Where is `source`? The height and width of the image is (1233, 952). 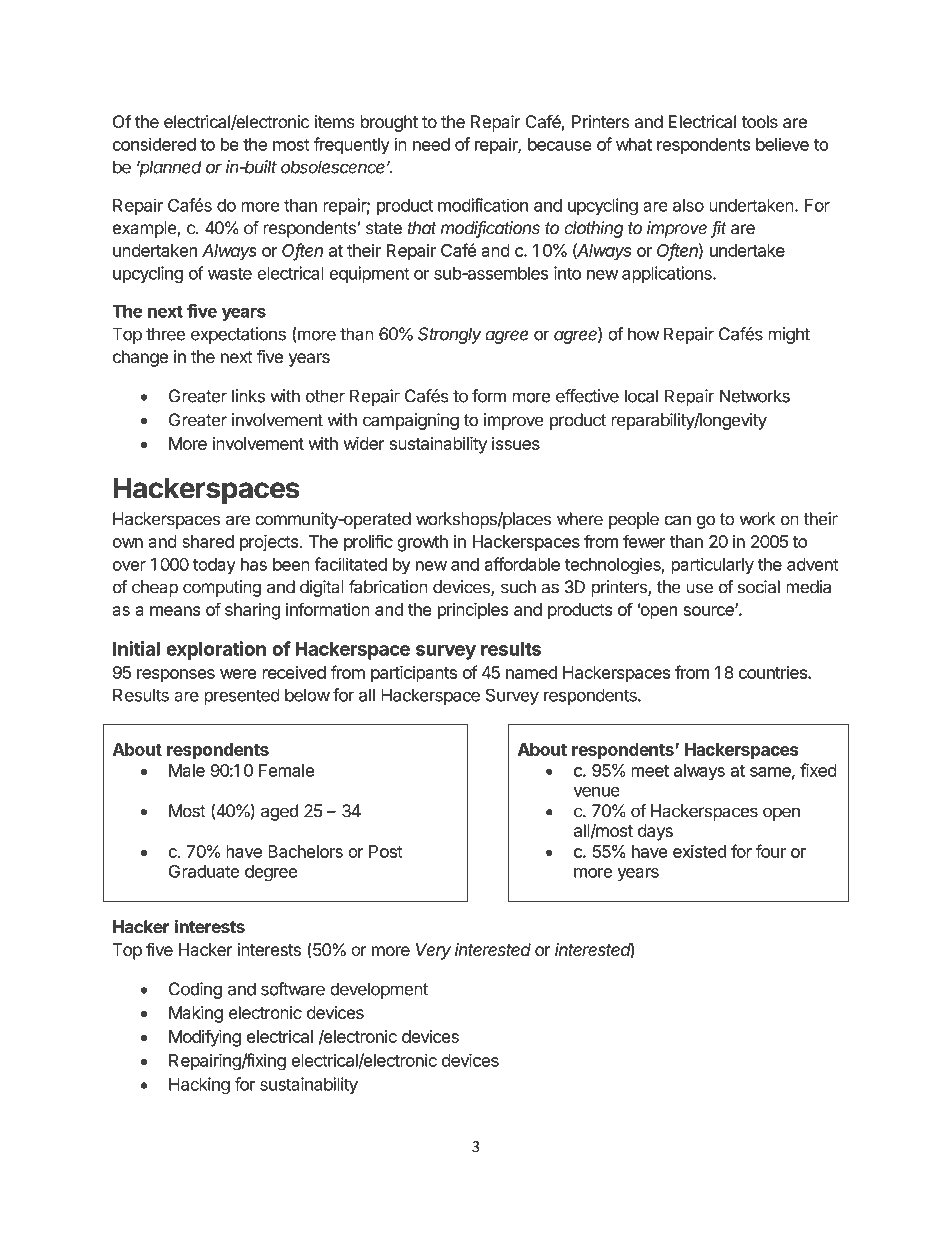
source is located at coordinates (710, 611).
